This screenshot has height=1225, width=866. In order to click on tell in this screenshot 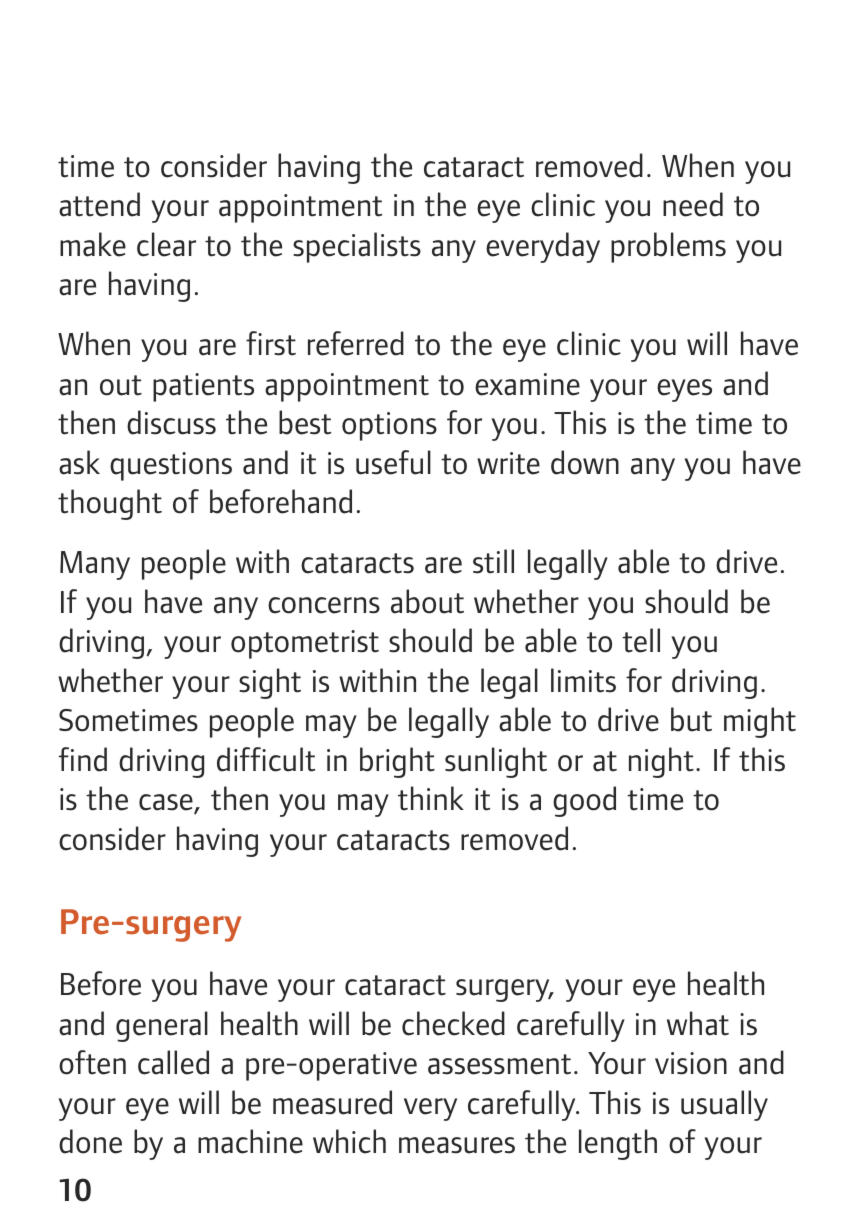, I will do `click(641, 640)`.
